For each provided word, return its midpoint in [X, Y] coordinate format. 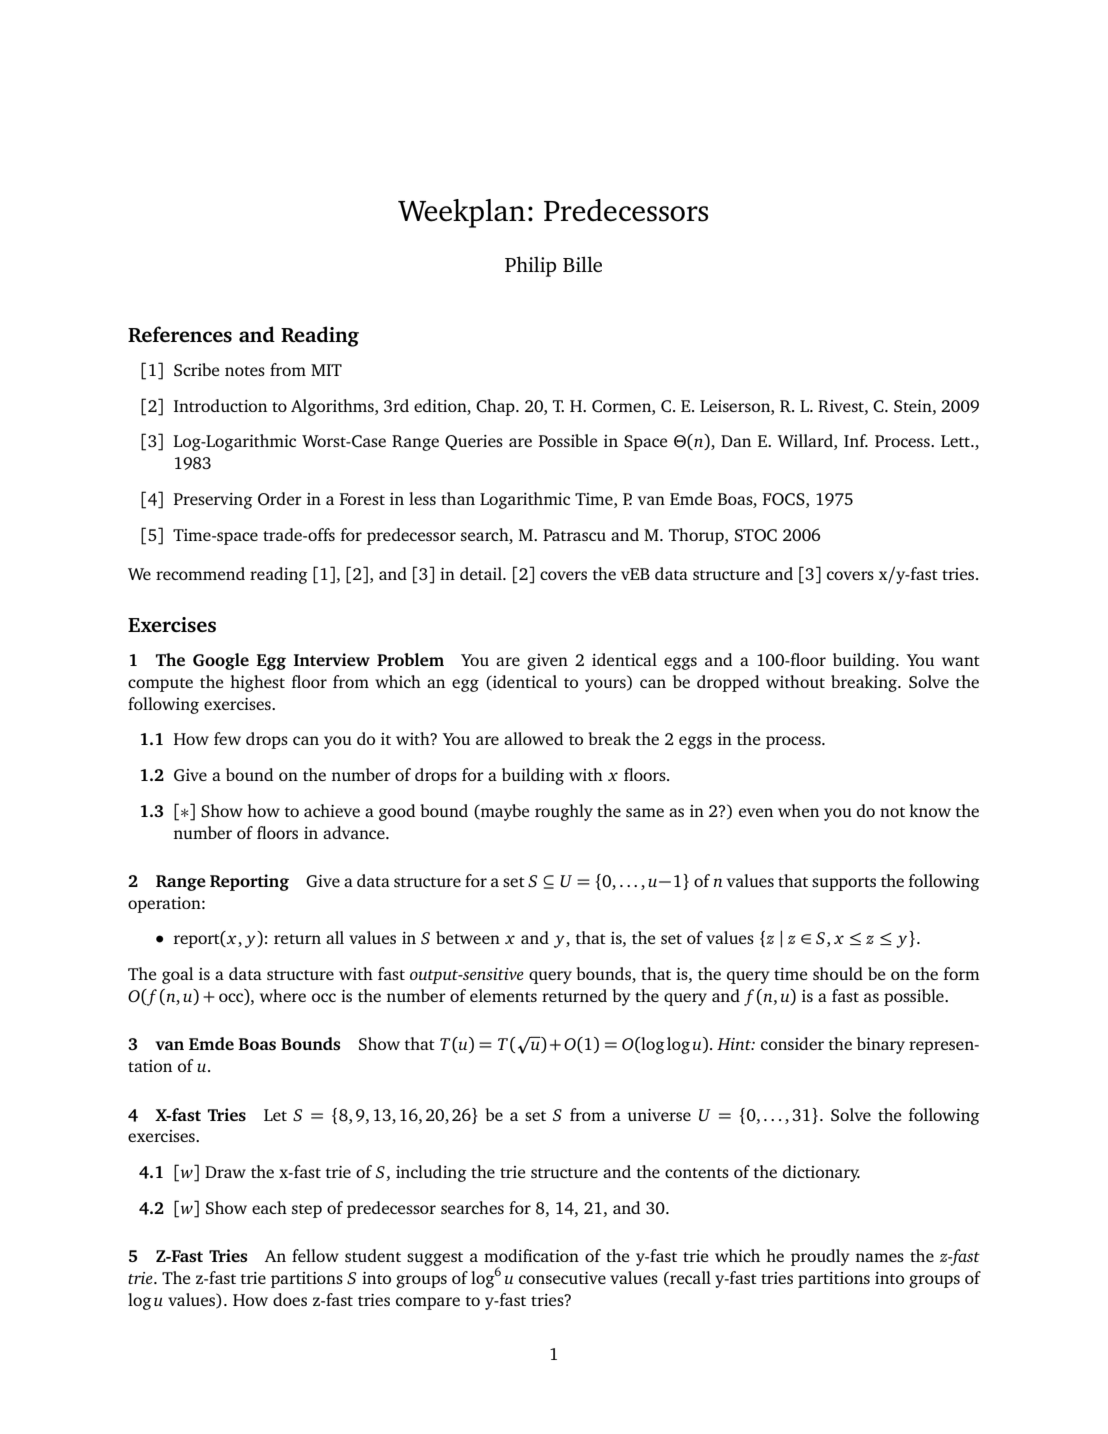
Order [280, 499]
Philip [530, 266]
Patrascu [574, 535]
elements [503, 995]
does [290, 1299]
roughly [564, 812]
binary [881, 1045]
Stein [914, 406]
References [180, 334]
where [283, 995]
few [227, 738]
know [930, 810]
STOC [756, 535]
